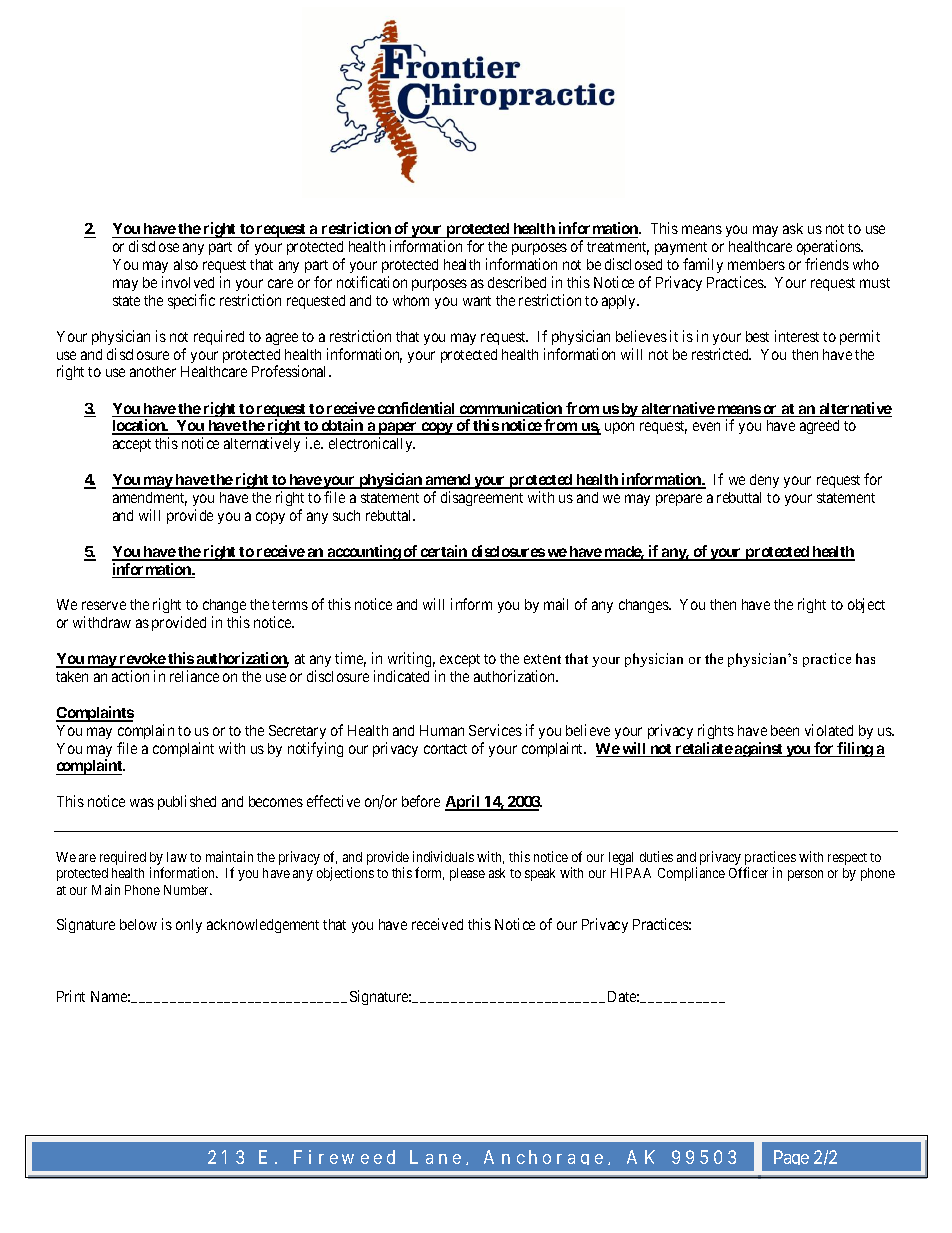 This screenshot has height=1233, width=952. What do you see at coordinates (467, 874) in the screenshot?
I see `please` at bounding box center [467, 874].
